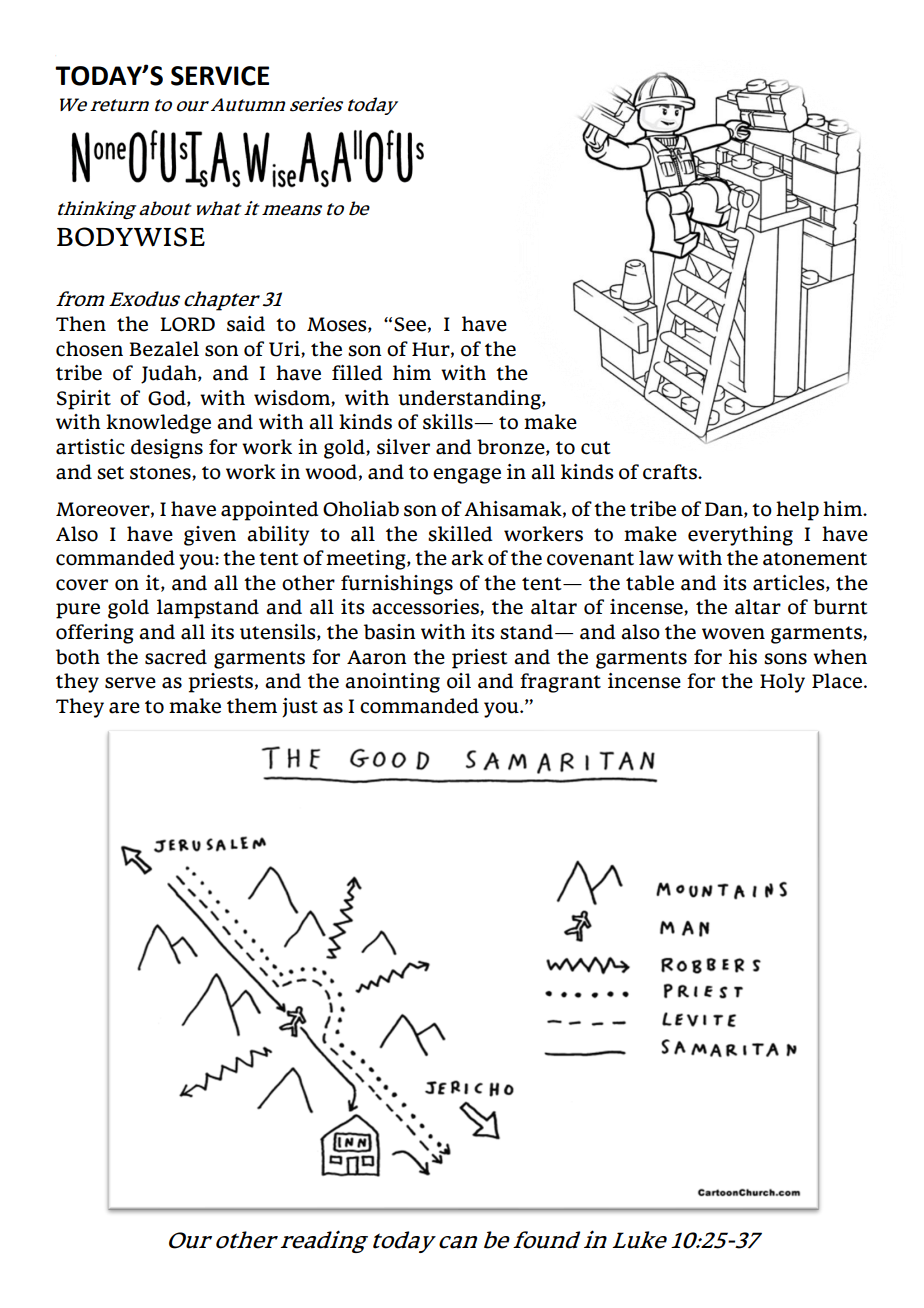 Image resolution: width=924 pixels, height=1308 pixels. What do you see at coordinates (449, 422) in the screenshot?
I see `skills` at bounding box center [449, 422].
